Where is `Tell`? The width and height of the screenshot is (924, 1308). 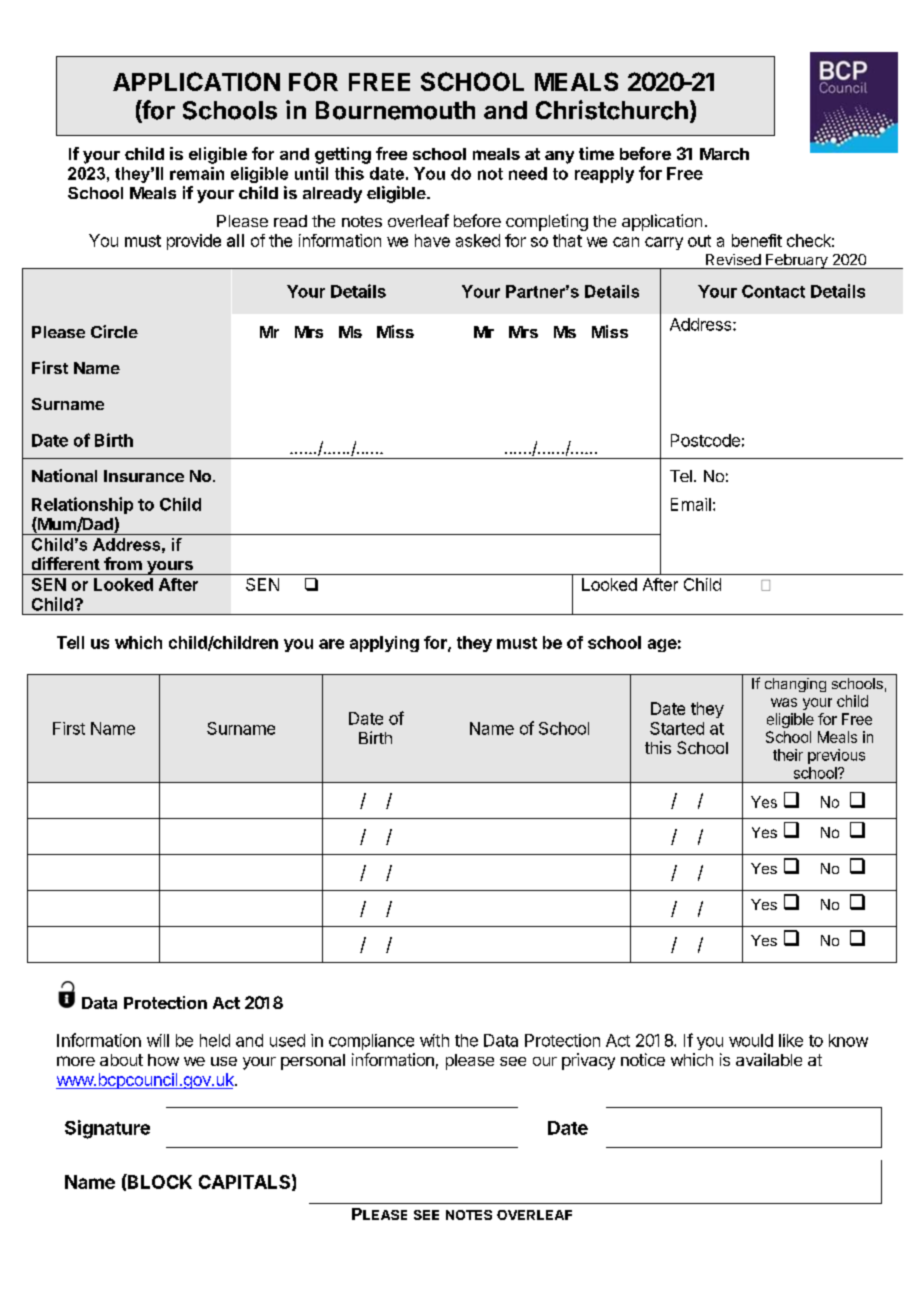
Tell is located at coordinates (70, 642).
